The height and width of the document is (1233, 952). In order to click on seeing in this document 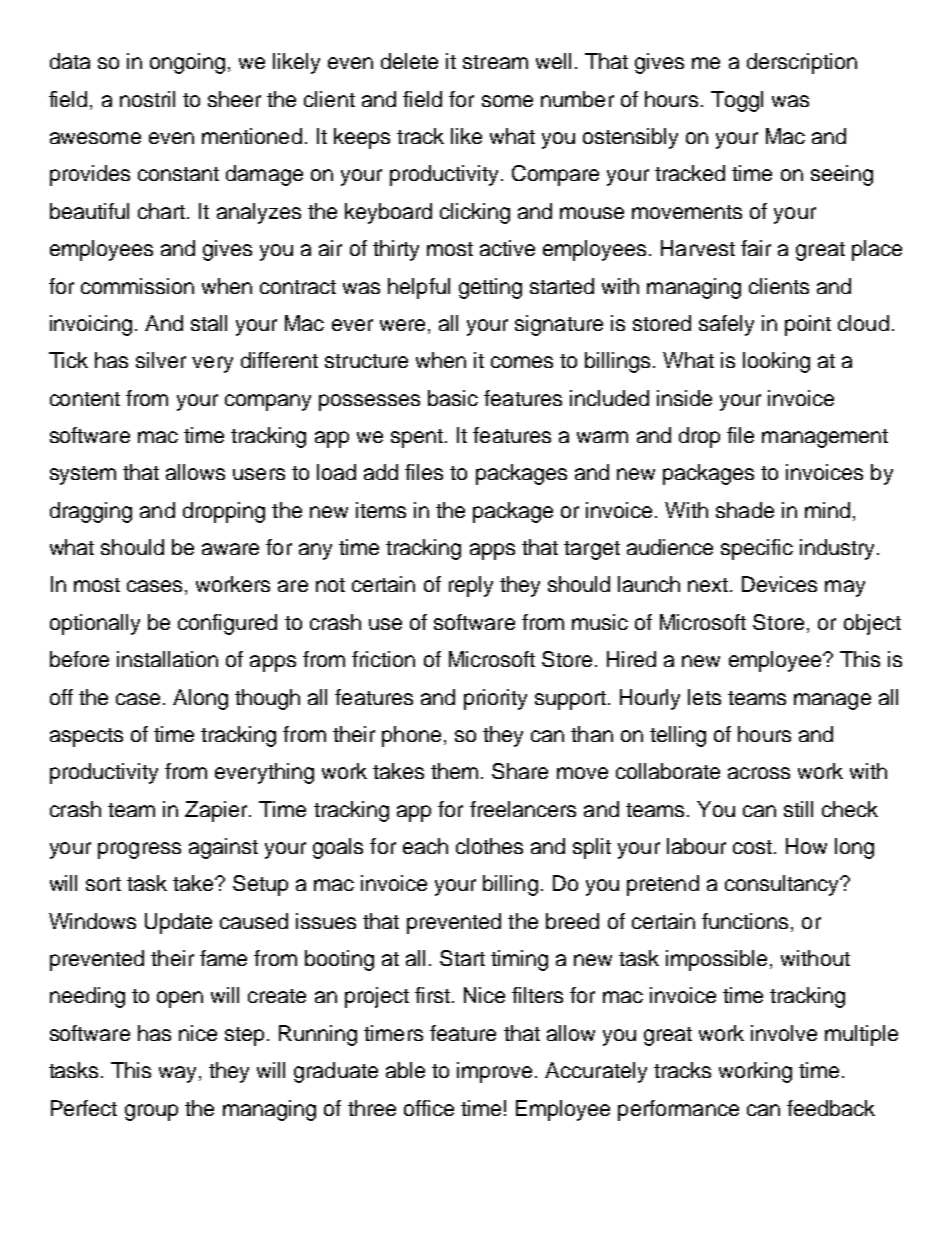, I will do `click(842, 175)`.
